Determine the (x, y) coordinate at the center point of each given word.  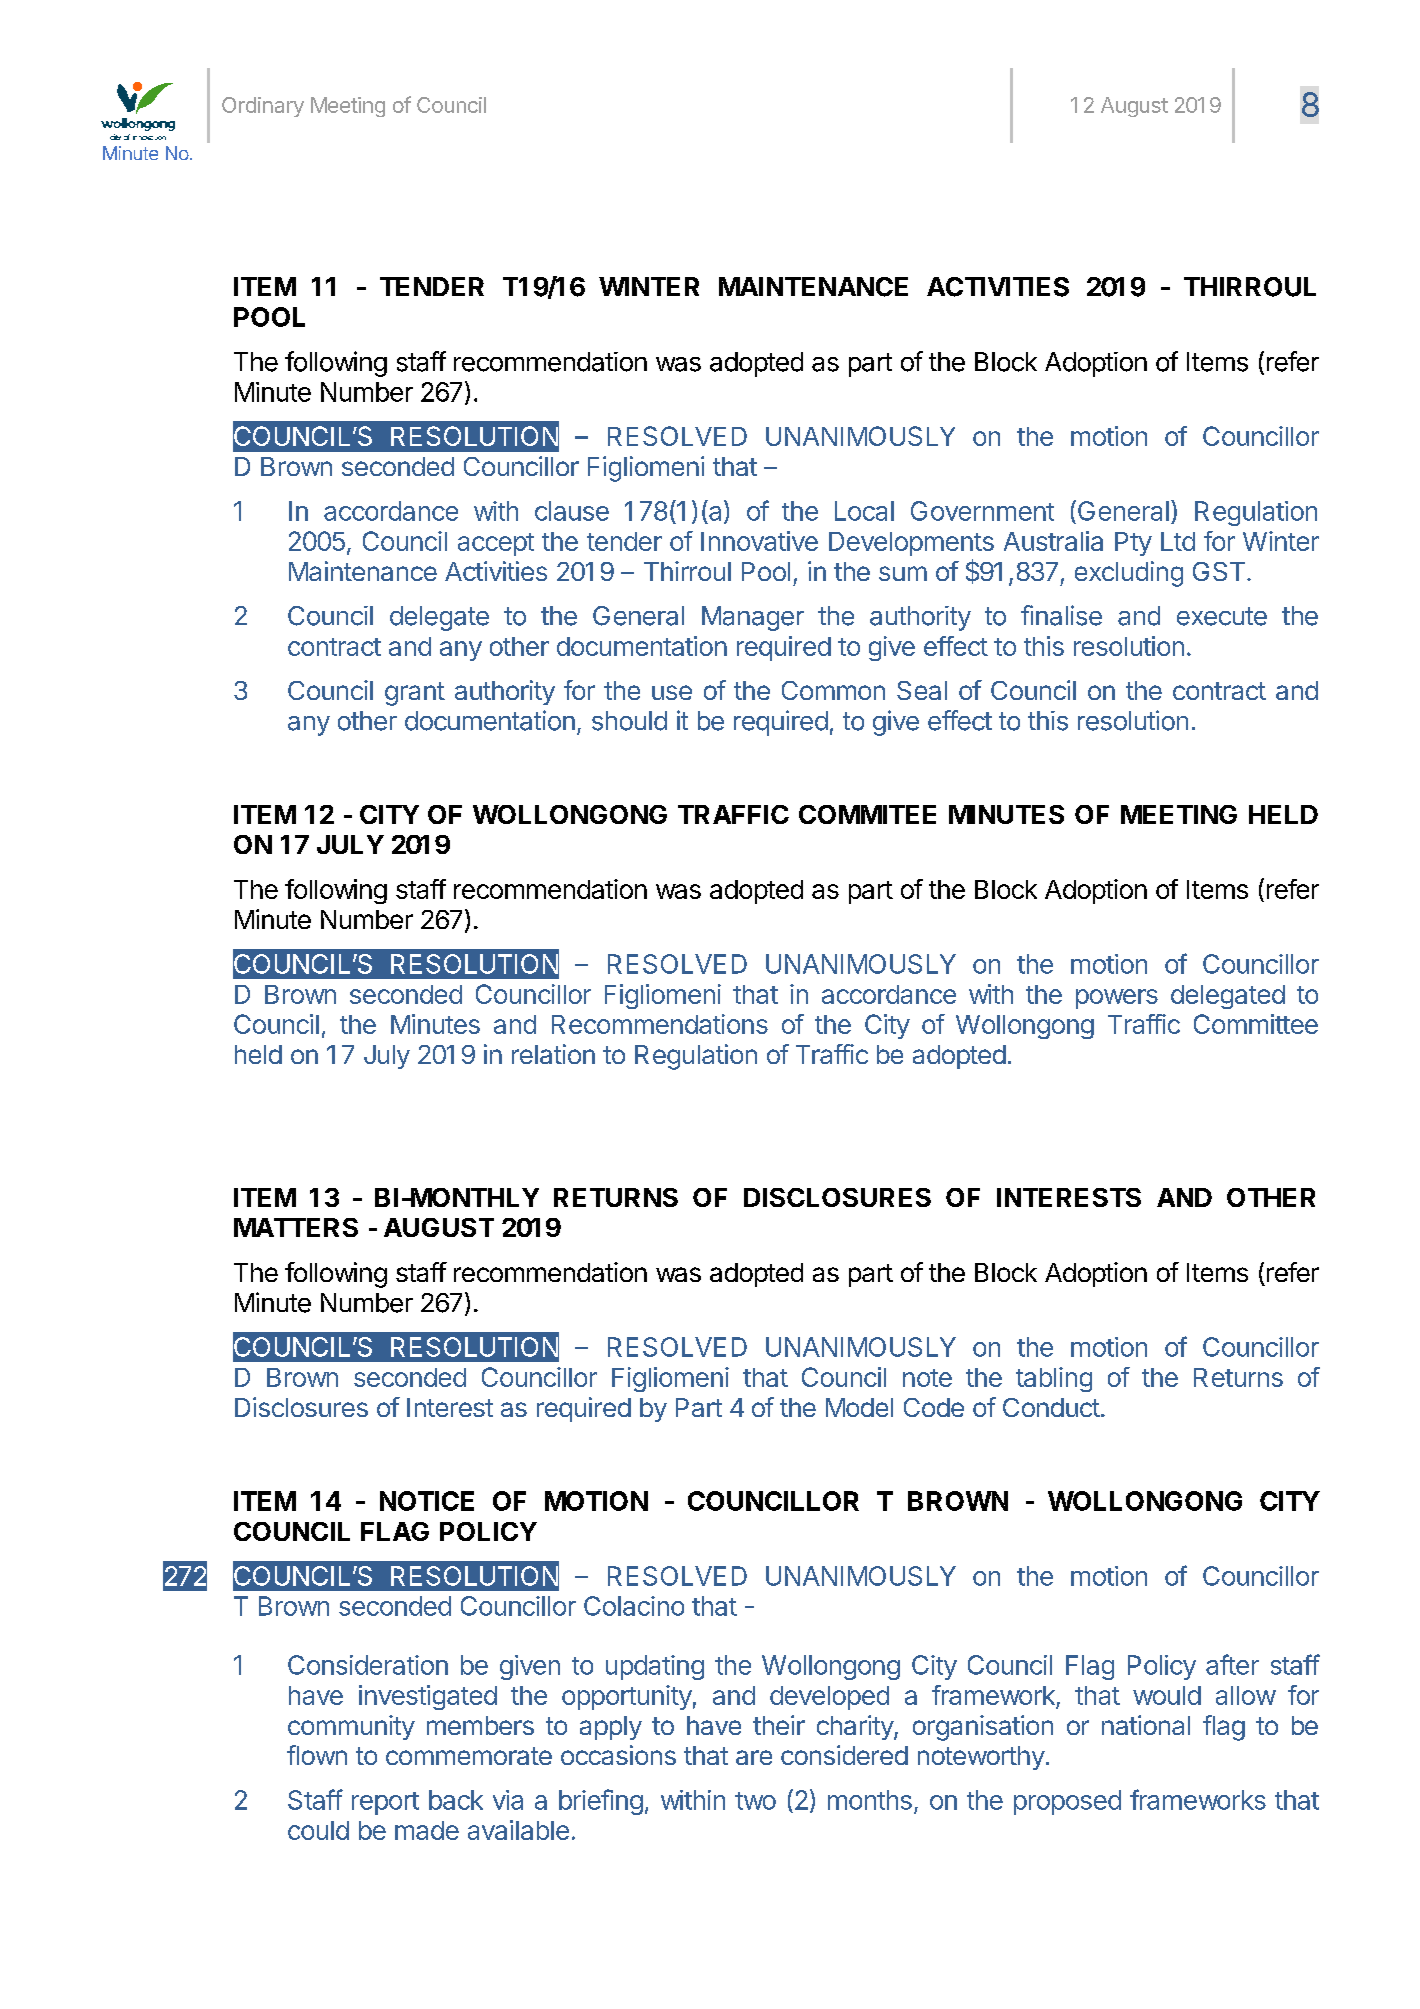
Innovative (759, 541)
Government (982, 511)
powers (1117, 999)
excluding (1129, 574)
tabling (1054, 1379)
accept (496, 544)
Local (864, 511)
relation (553, 1054)
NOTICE (427, 1501)
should (629, 721)
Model (859, 1407)
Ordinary (263, 107)
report (385, 1803)
